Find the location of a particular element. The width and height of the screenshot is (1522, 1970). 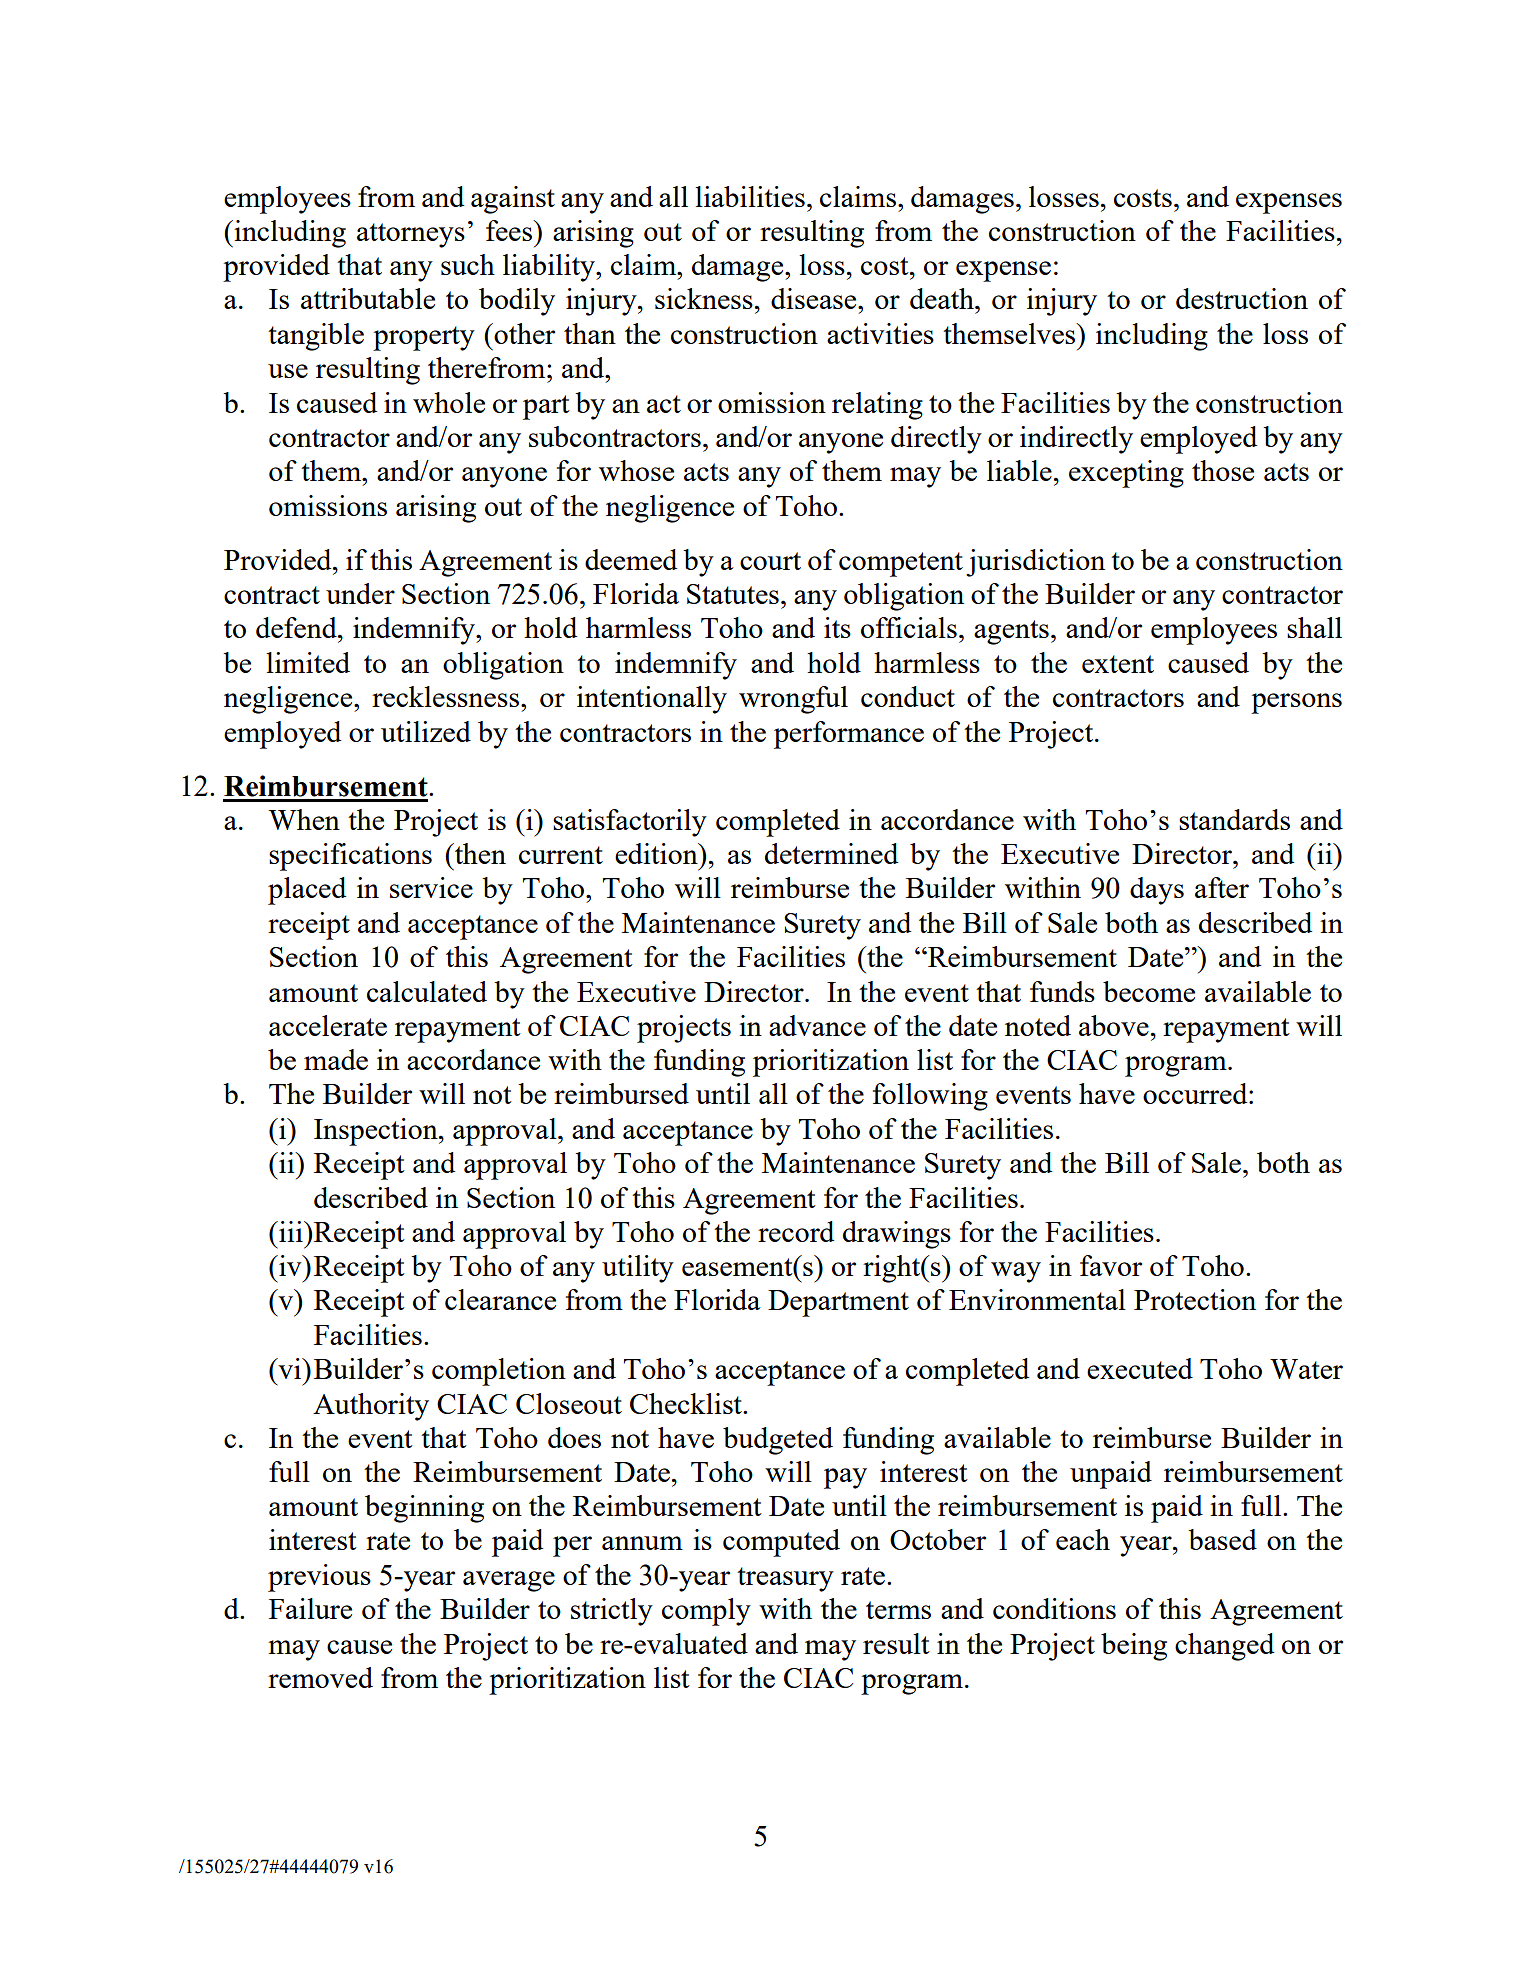

destruction is located at coordinates (1242, 298).
